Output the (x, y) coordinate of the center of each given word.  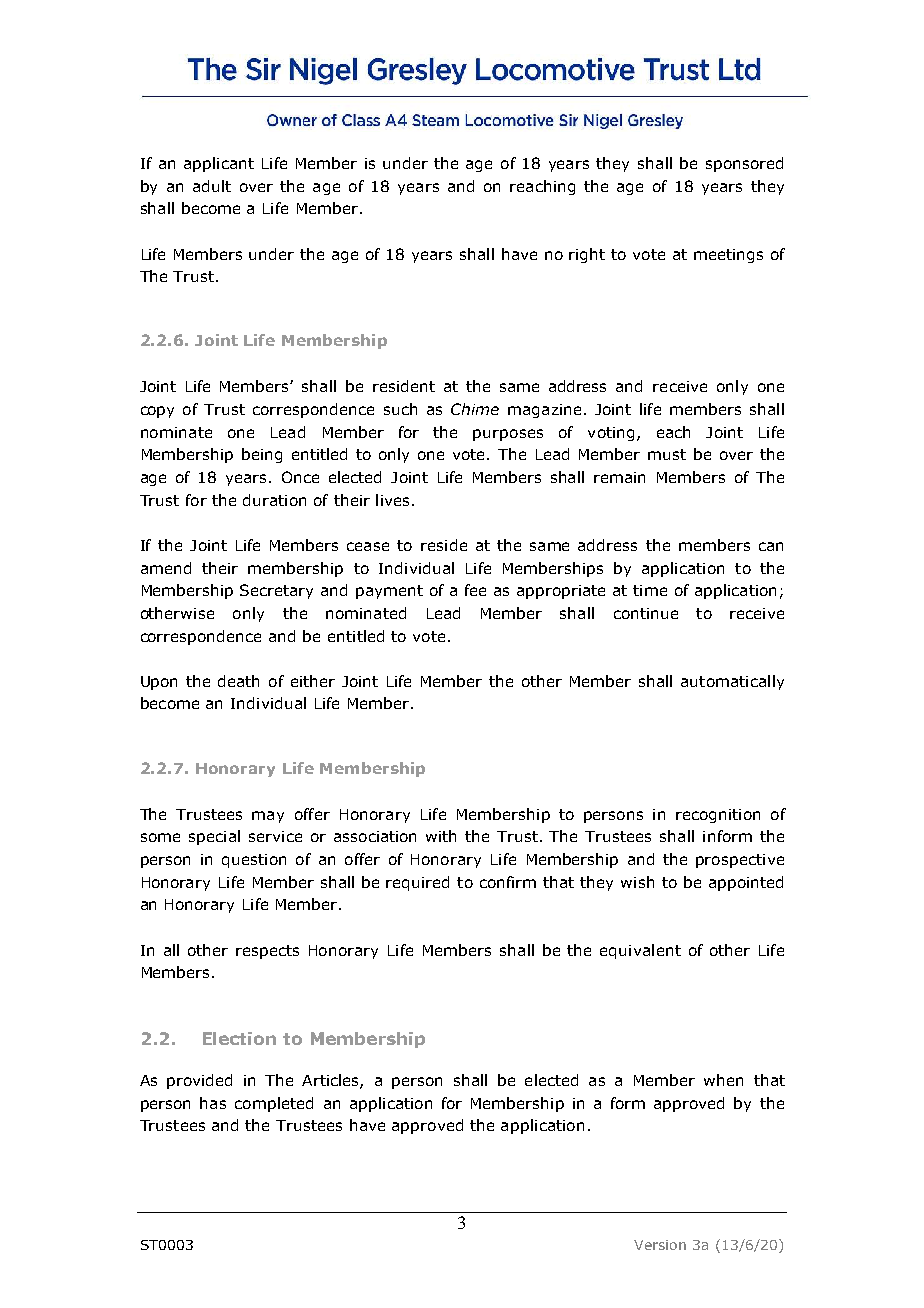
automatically (732, 682)
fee (475, 590)
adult (212, 186)
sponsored (744, 164)
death (238, 681)
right (587, 255)
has (213, 1103)
